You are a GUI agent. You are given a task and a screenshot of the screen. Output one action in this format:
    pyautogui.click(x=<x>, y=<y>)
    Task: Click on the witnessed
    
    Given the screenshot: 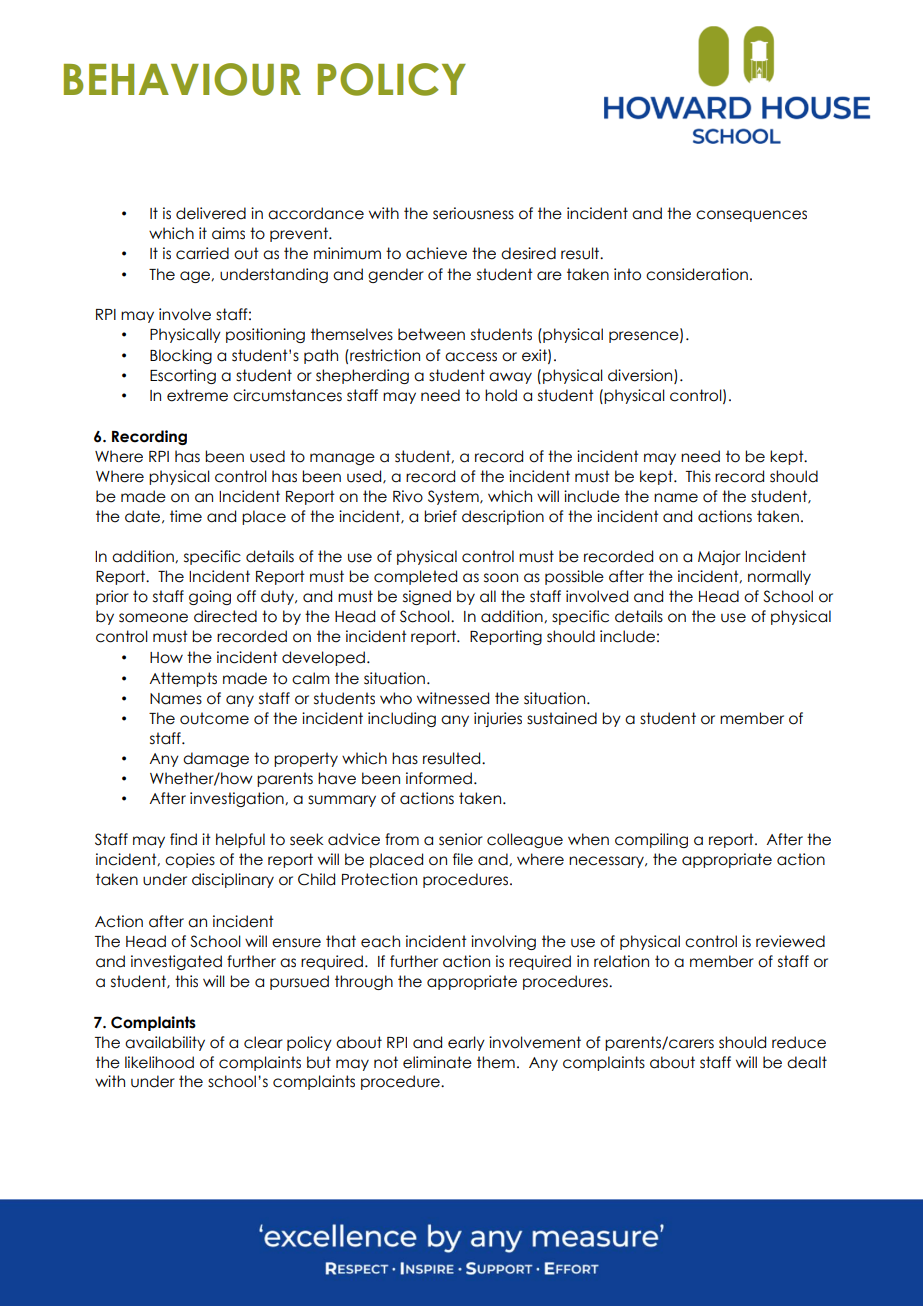 What is the action you would take?
    pyautogui.click(x=453, y=698)
